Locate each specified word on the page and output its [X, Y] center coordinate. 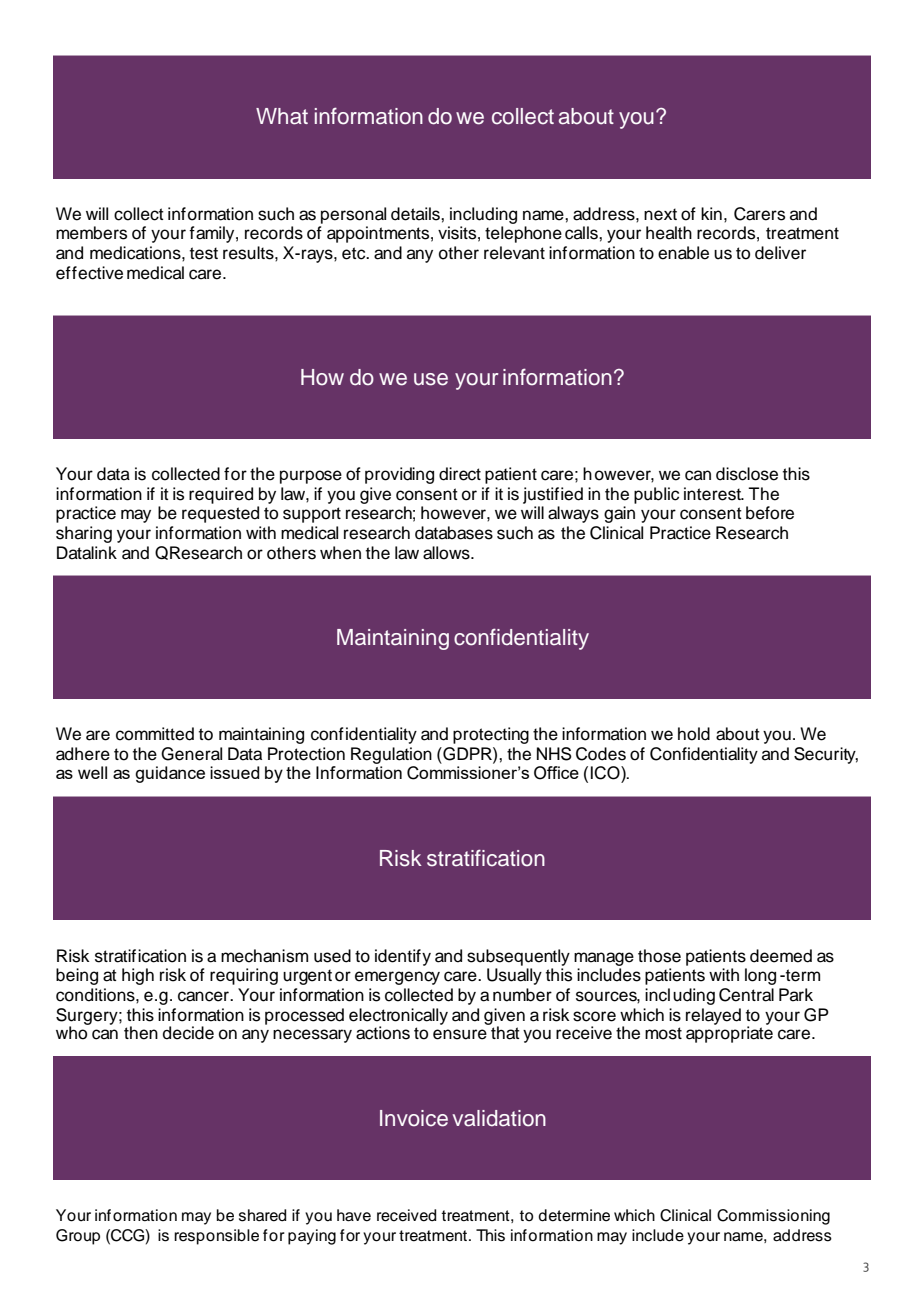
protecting [491, 735]
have [354, 1215]
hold [694, 734]
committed [155, 734]
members [91, 233]
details [416, 214]
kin [711, 213]
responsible [216, 1237]
